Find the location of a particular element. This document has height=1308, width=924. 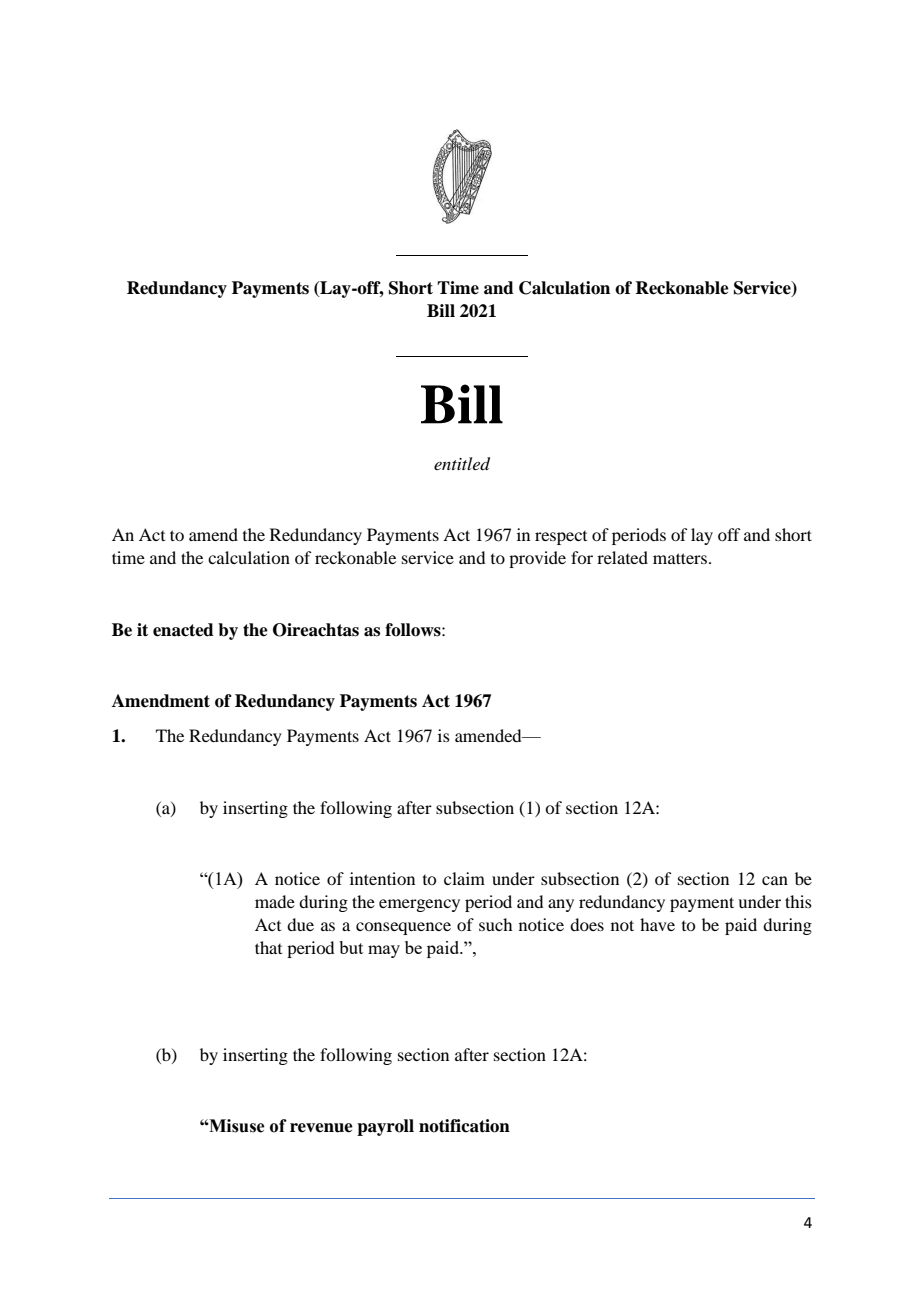

respect is located at coordinates (561, 538).
